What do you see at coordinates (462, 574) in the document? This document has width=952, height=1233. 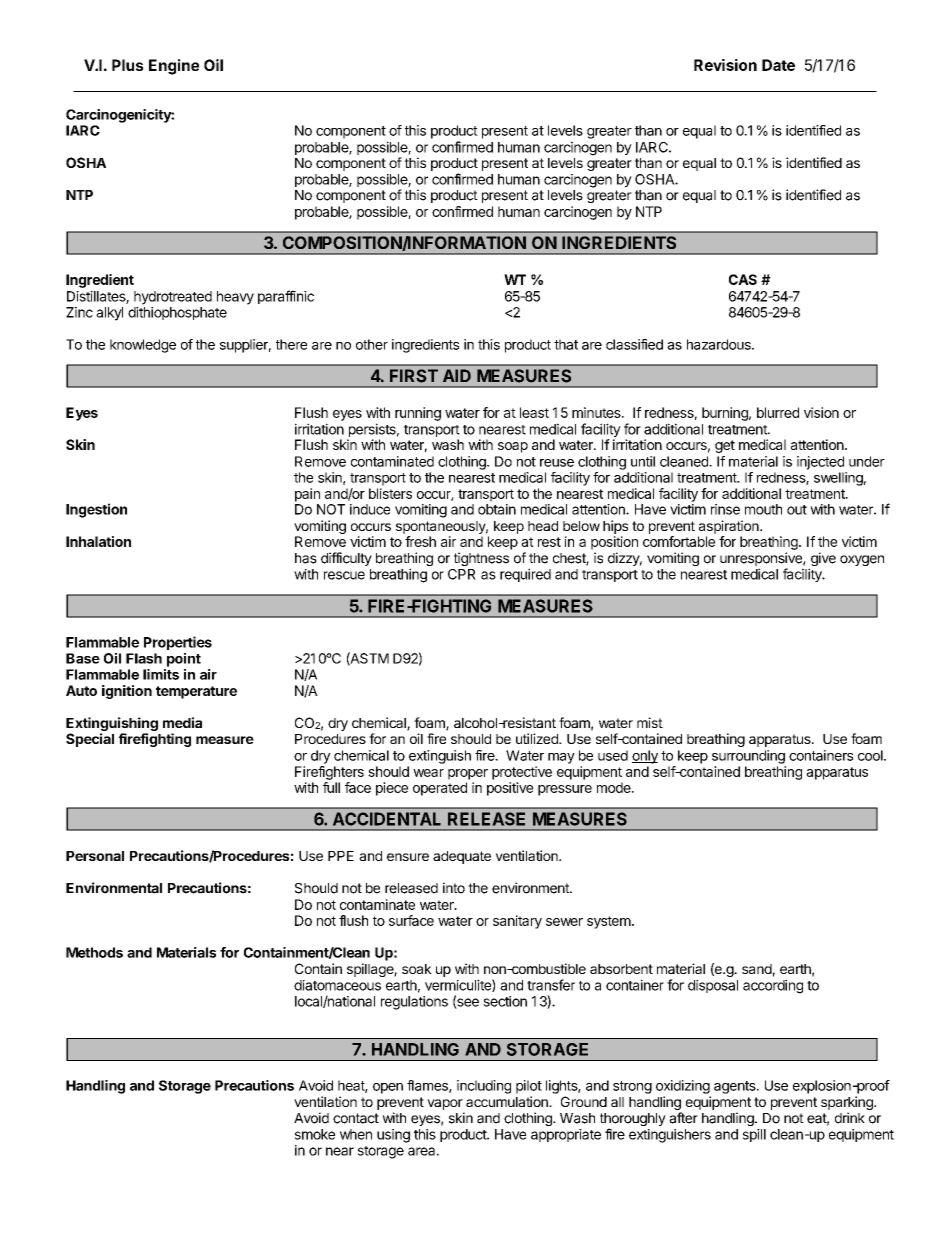 I see `CPR` at bounding box center [462, 574].
